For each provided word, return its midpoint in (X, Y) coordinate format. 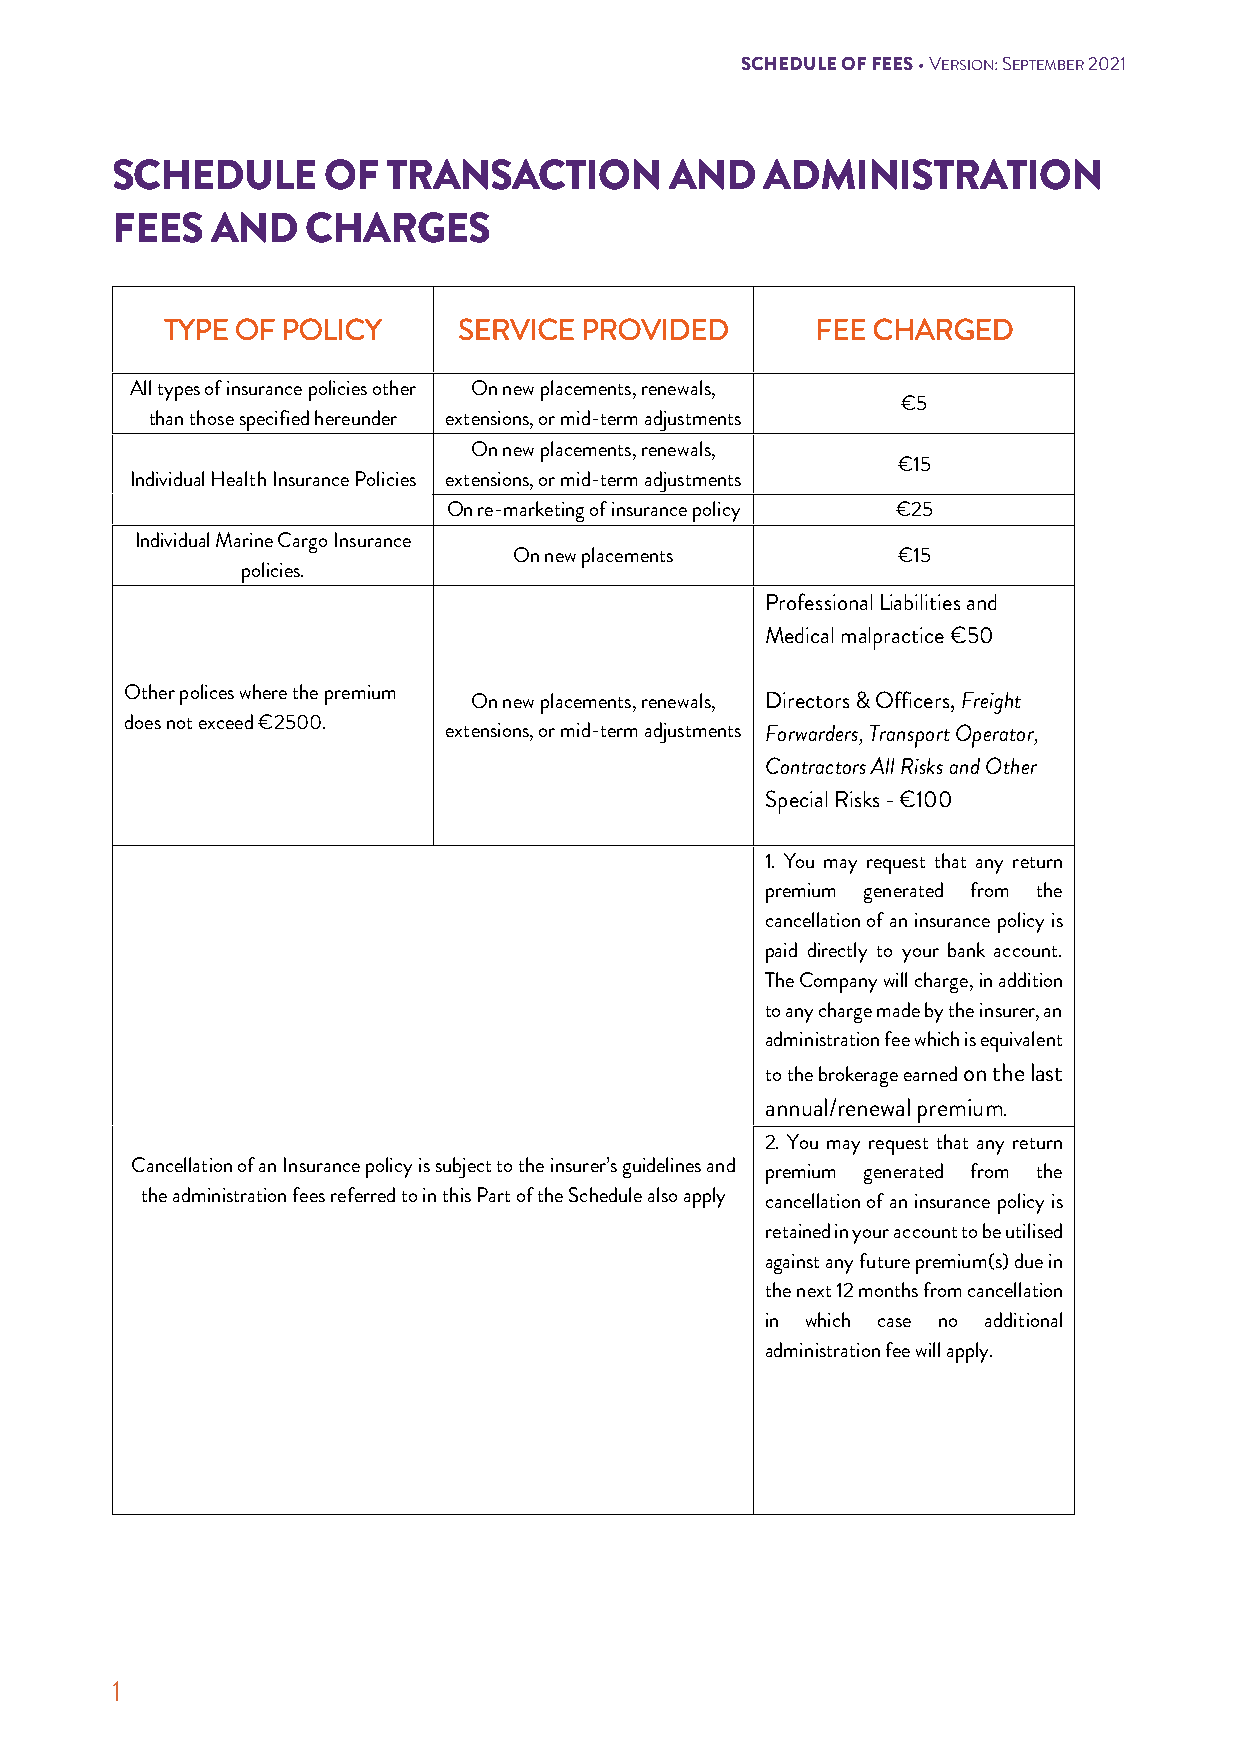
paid (781, 952)
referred (363, 1194)
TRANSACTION (523, 174)
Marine (244, 539)
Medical (799, 635)
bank (966, 949)
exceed (226, 721)
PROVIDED (656, 329)
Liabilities (920, 602)
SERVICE (516, 329)
